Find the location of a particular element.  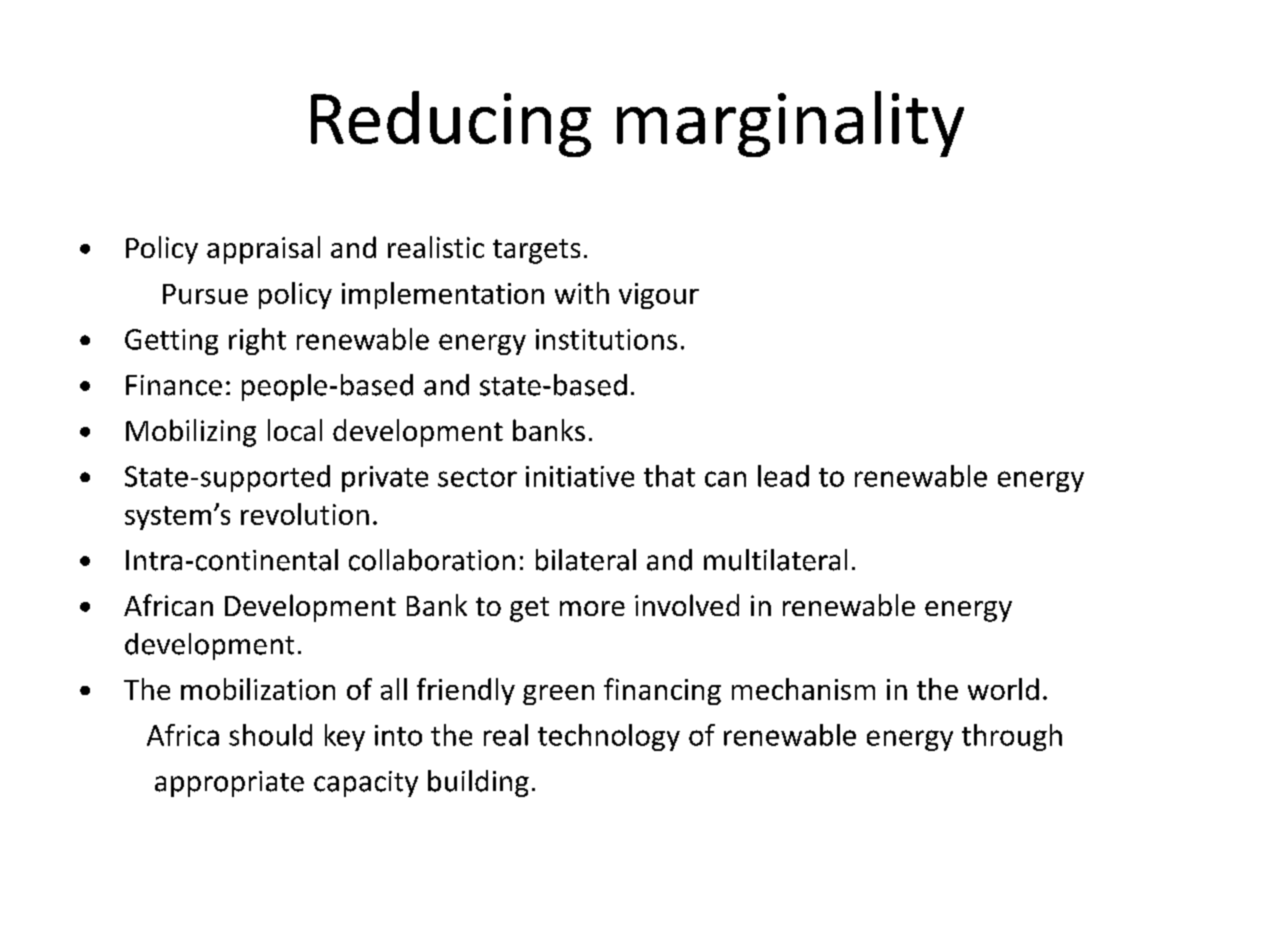

lead is located at coordinates (783, 476).
